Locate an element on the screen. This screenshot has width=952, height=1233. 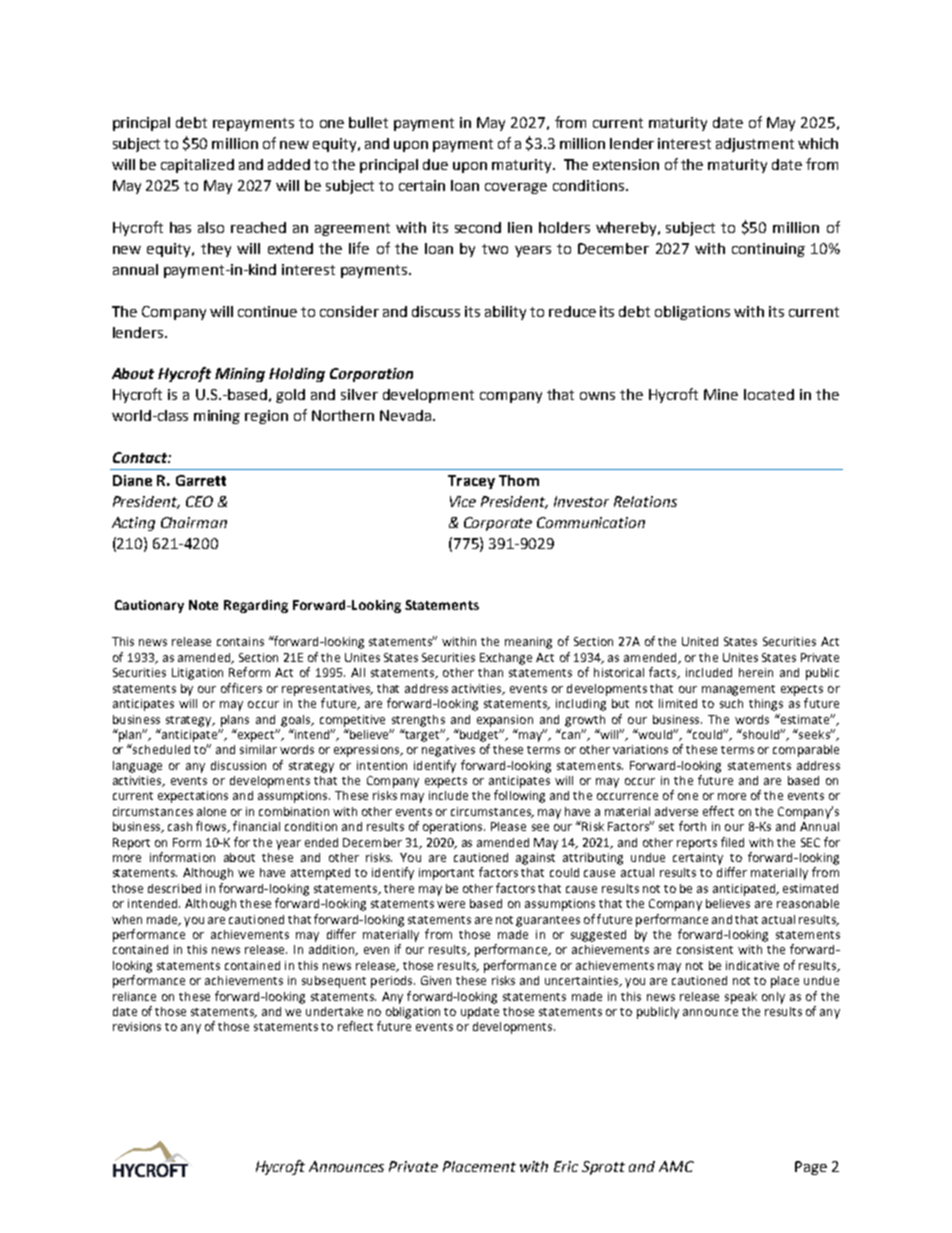
alone is located at coordinates (211, 811).
